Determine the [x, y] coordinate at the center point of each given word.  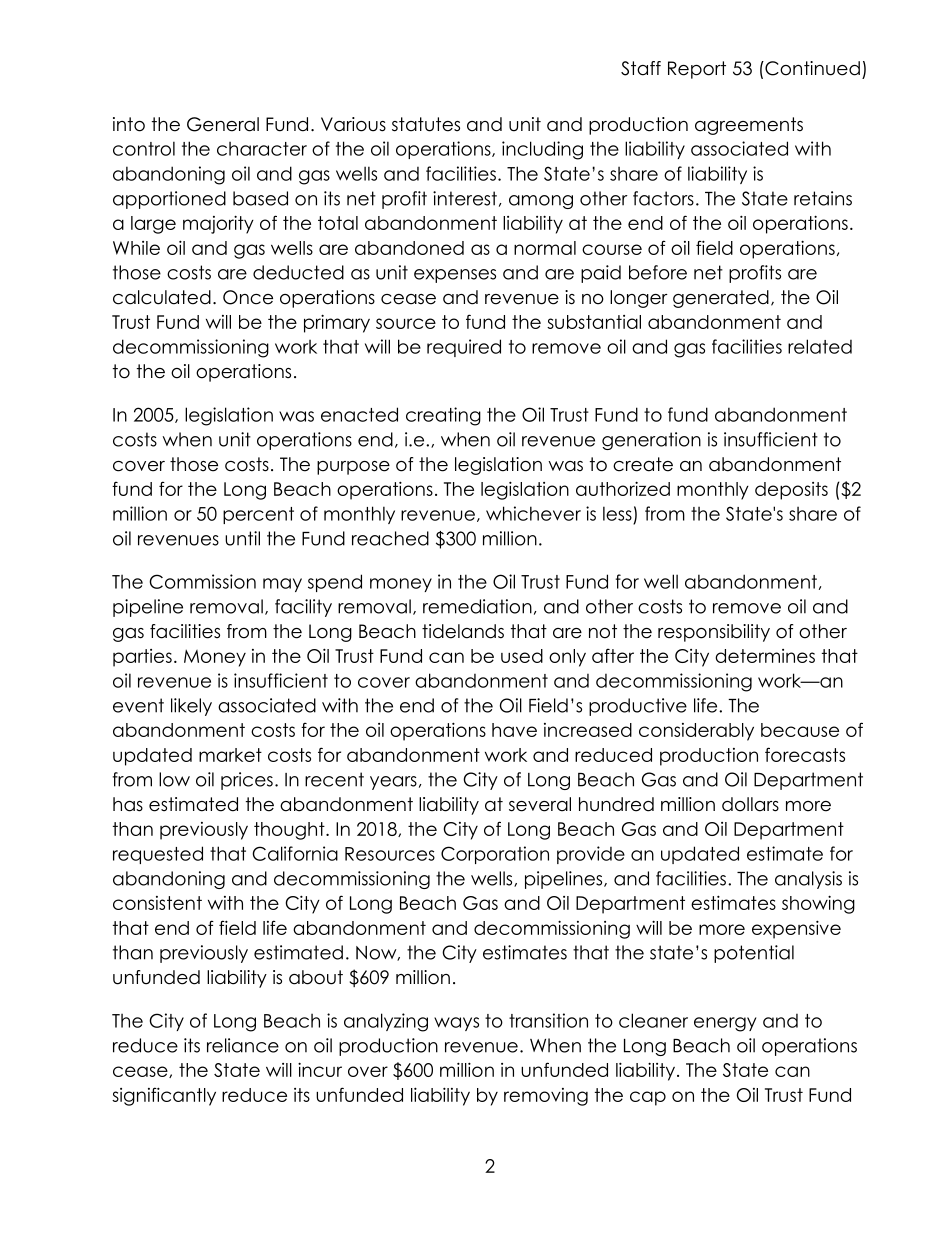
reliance [243, 1045]
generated [721, 299]
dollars [750, 804]
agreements [749, 126]
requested [158, 855]
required [464, 348]
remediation [477, 606]
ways [456, 1024]
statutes [426, 124]
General [223, 124]
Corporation [495, 855]
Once [248, 297]
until [242, 538]
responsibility [714, 633]
